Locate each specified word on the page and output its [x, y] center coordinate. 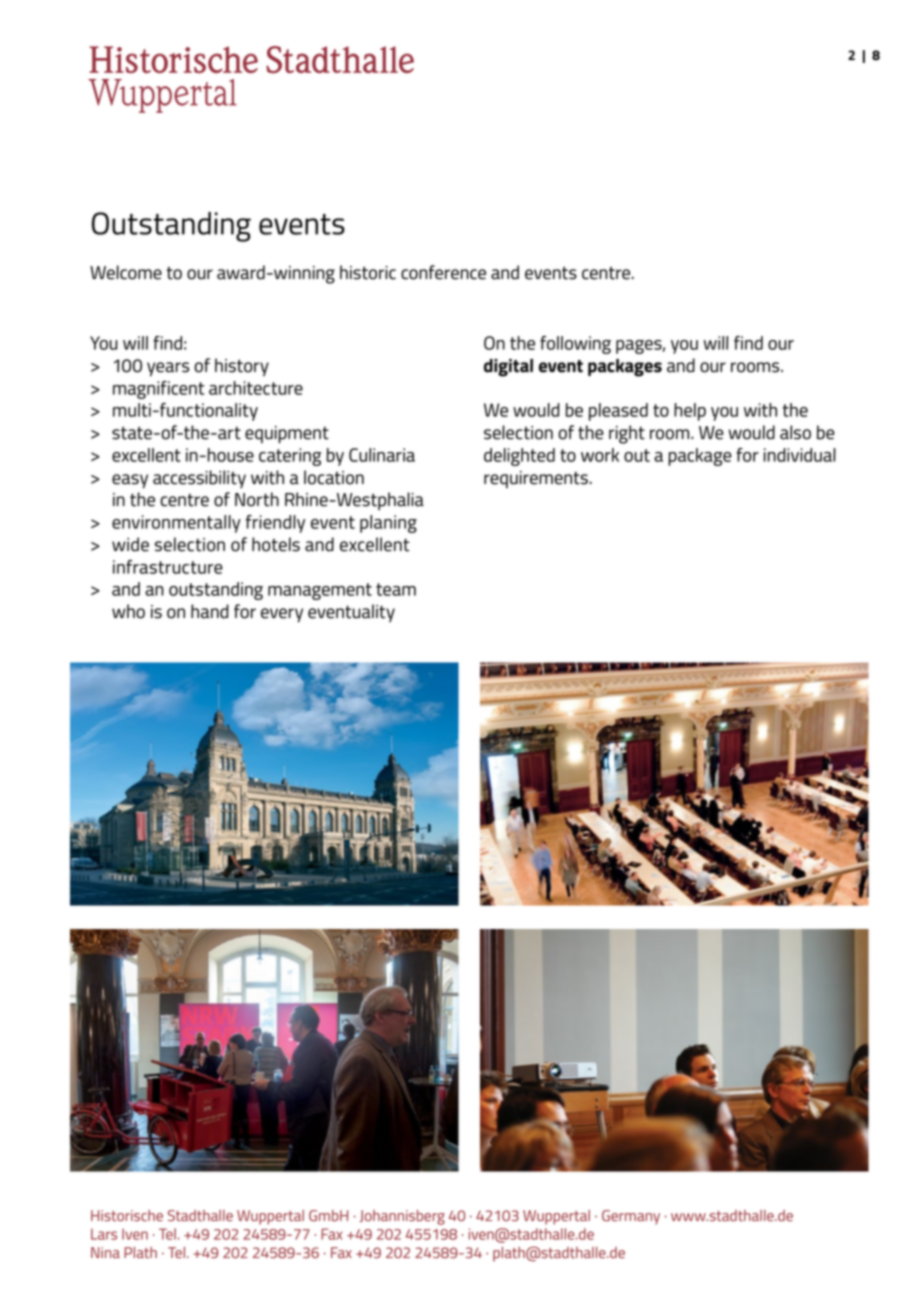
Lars [104, 1234]
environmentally [176, 524]
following [575, 345]
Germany [631, 1217]
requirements [536, 479]
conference [443, 272]
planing [388, 524]
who [128, 611]
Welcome [126, 272]
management [320, 591]
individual [799, 455]
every [282, 615]
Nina [105, 1252]
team [396, 589]
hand [210, 611]
